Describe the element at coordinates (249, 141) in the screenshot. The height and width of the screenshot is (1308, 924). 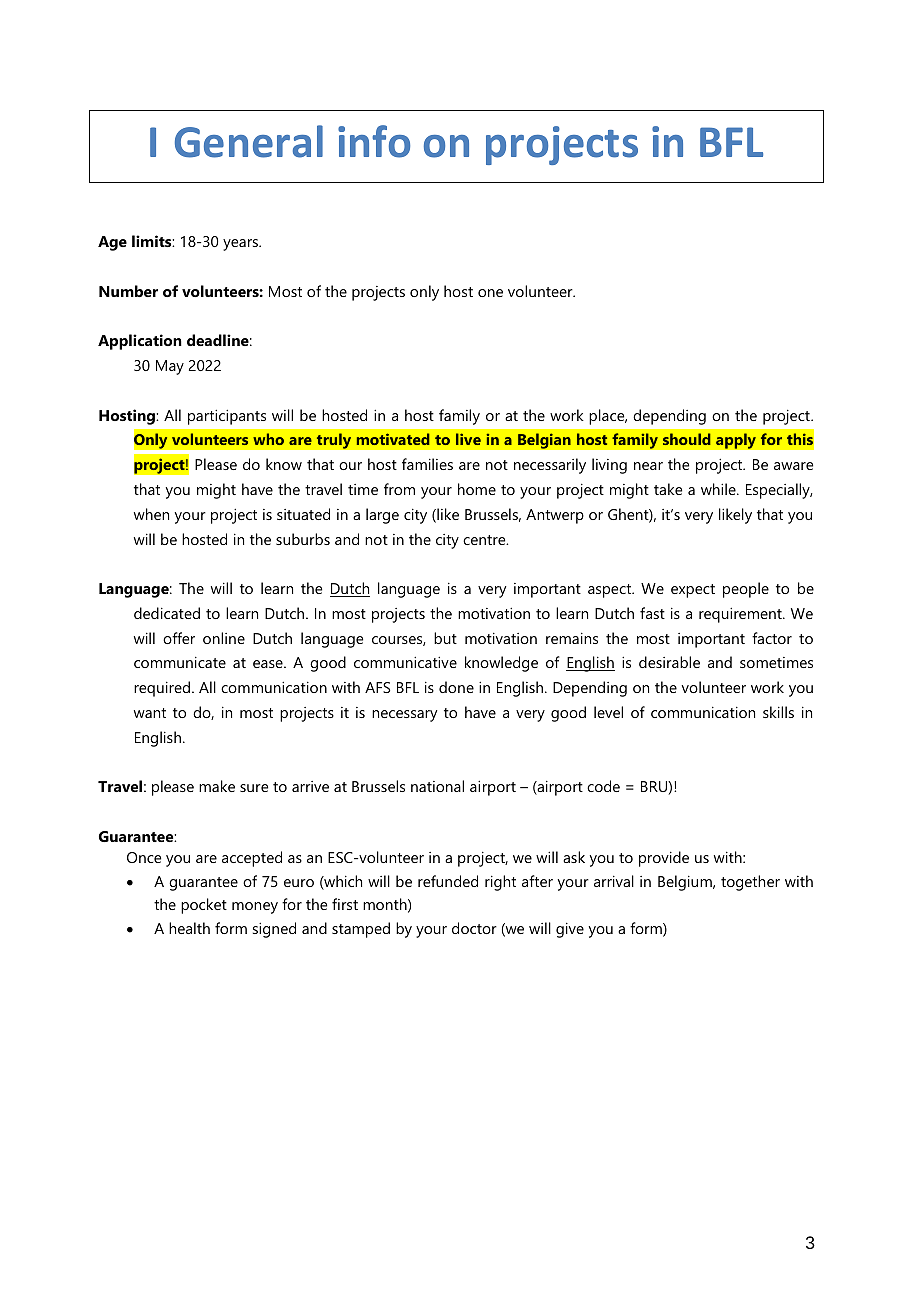
I see `General` at that location.
